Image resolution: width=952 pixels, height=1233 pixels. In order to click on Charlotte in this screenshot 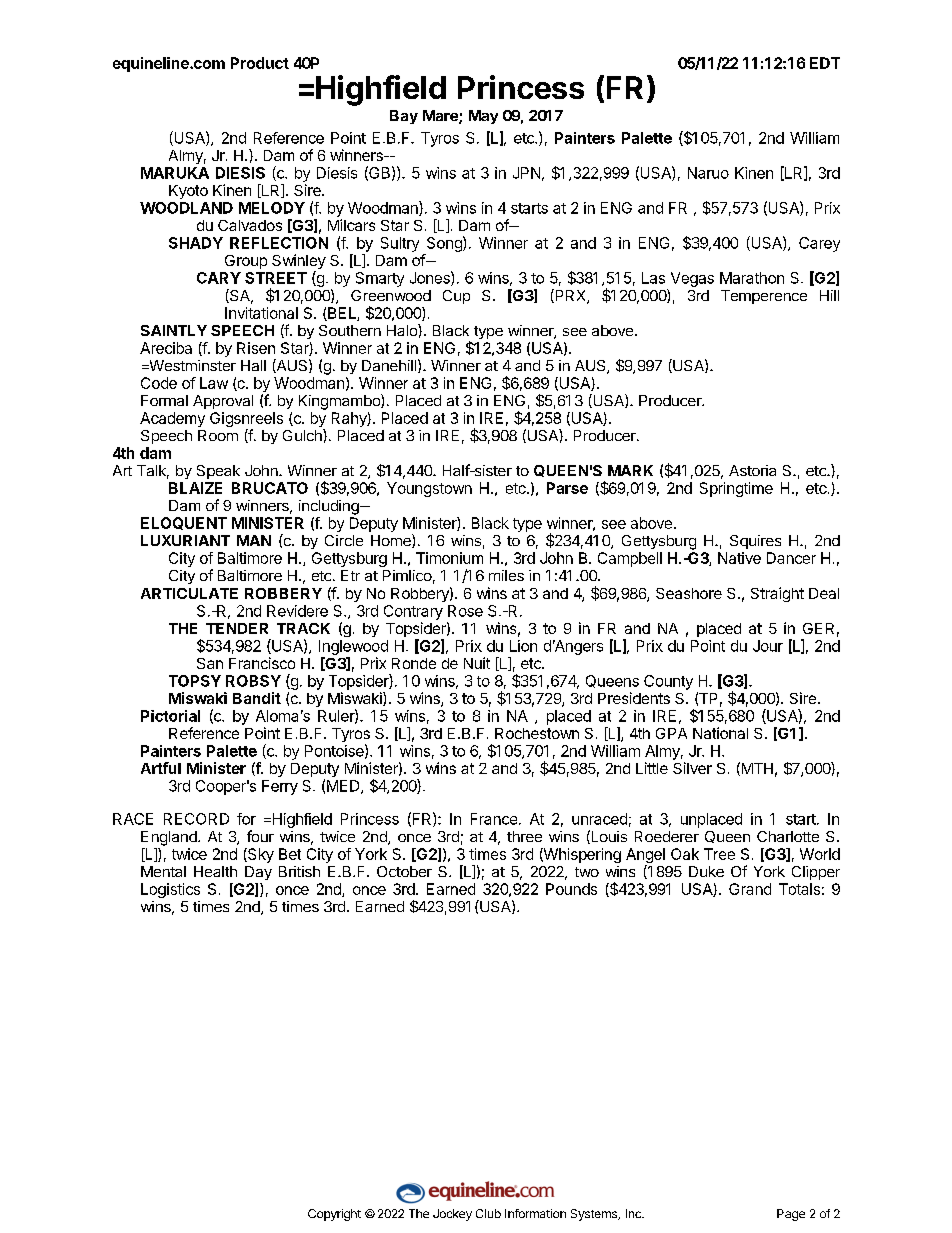, I will do `click(788, 836)`.
